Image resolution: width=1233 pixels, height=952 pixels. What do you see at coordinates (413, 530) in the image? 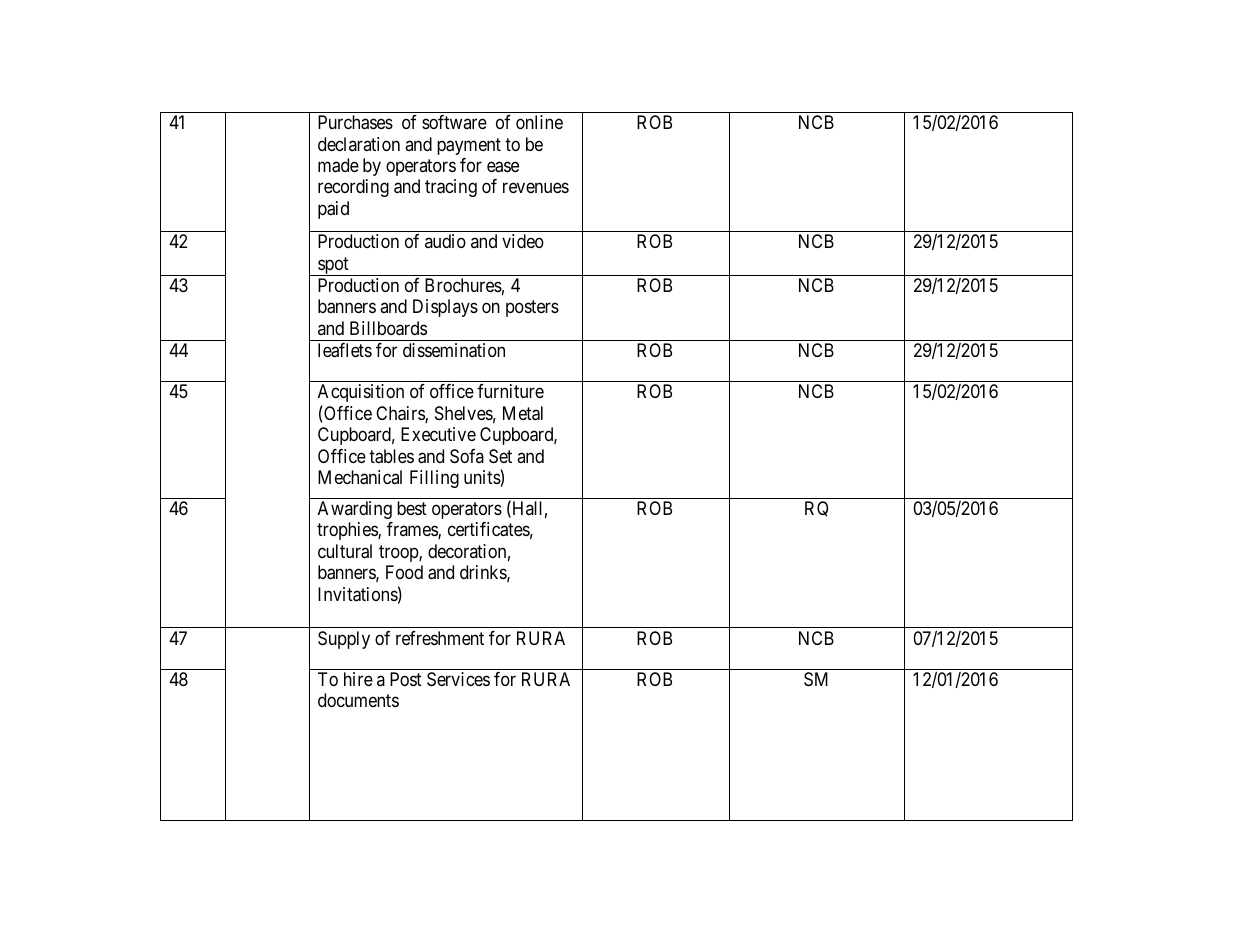
I see `frames` at bounding box center [413, 530].
